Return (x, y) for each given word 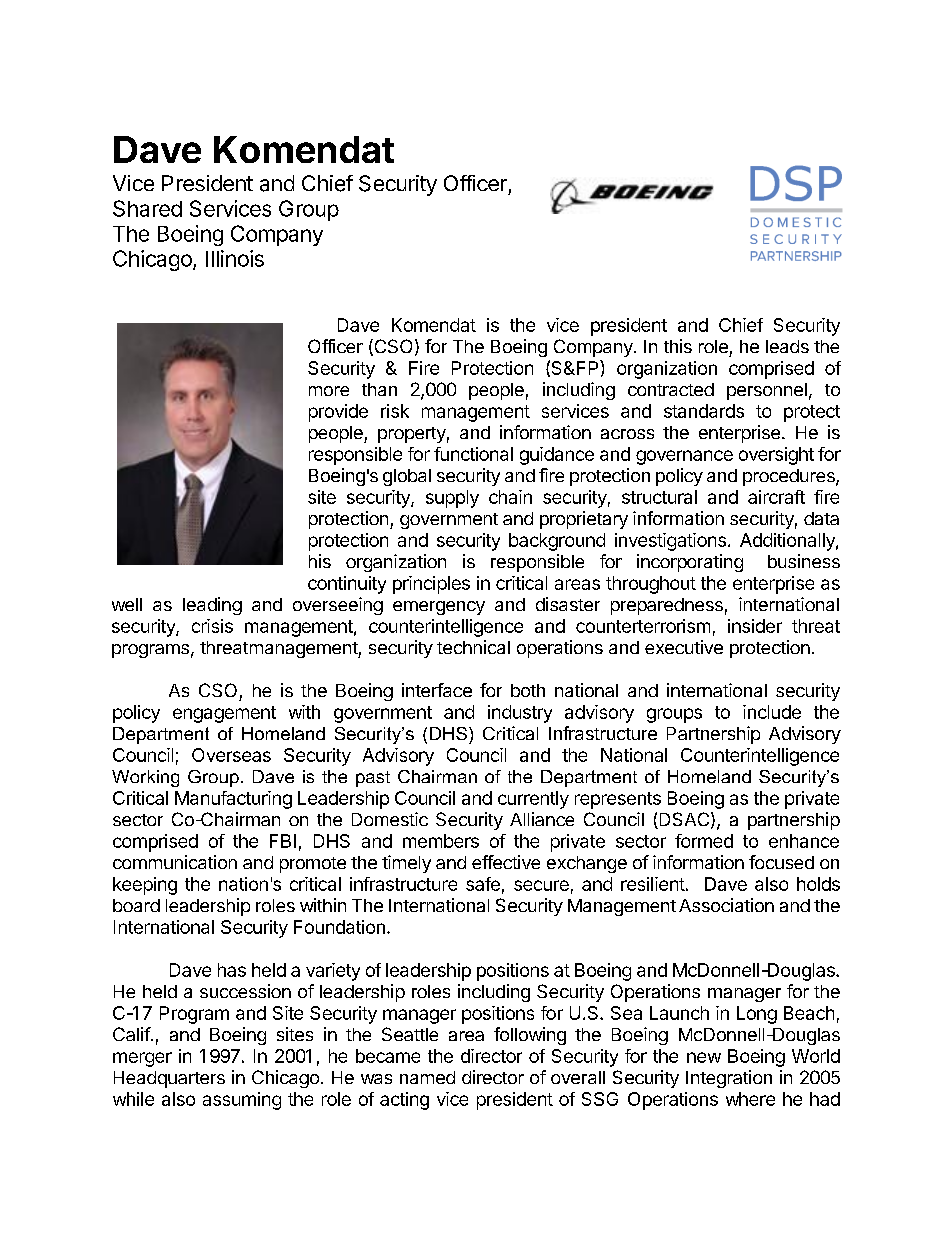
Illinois (235, 258)
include (772, 712)
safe (483, 884)
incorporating (690, 563)
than (379, 389)
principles (431, 585)
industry (520, 714)
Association (726, 905)
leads (787, 346)
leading (212, 606)
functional (473, 454)
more (329, 391)
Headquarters (169, 1079)
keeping (145, 886)
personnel (767, 391)
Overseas (231, 755)
